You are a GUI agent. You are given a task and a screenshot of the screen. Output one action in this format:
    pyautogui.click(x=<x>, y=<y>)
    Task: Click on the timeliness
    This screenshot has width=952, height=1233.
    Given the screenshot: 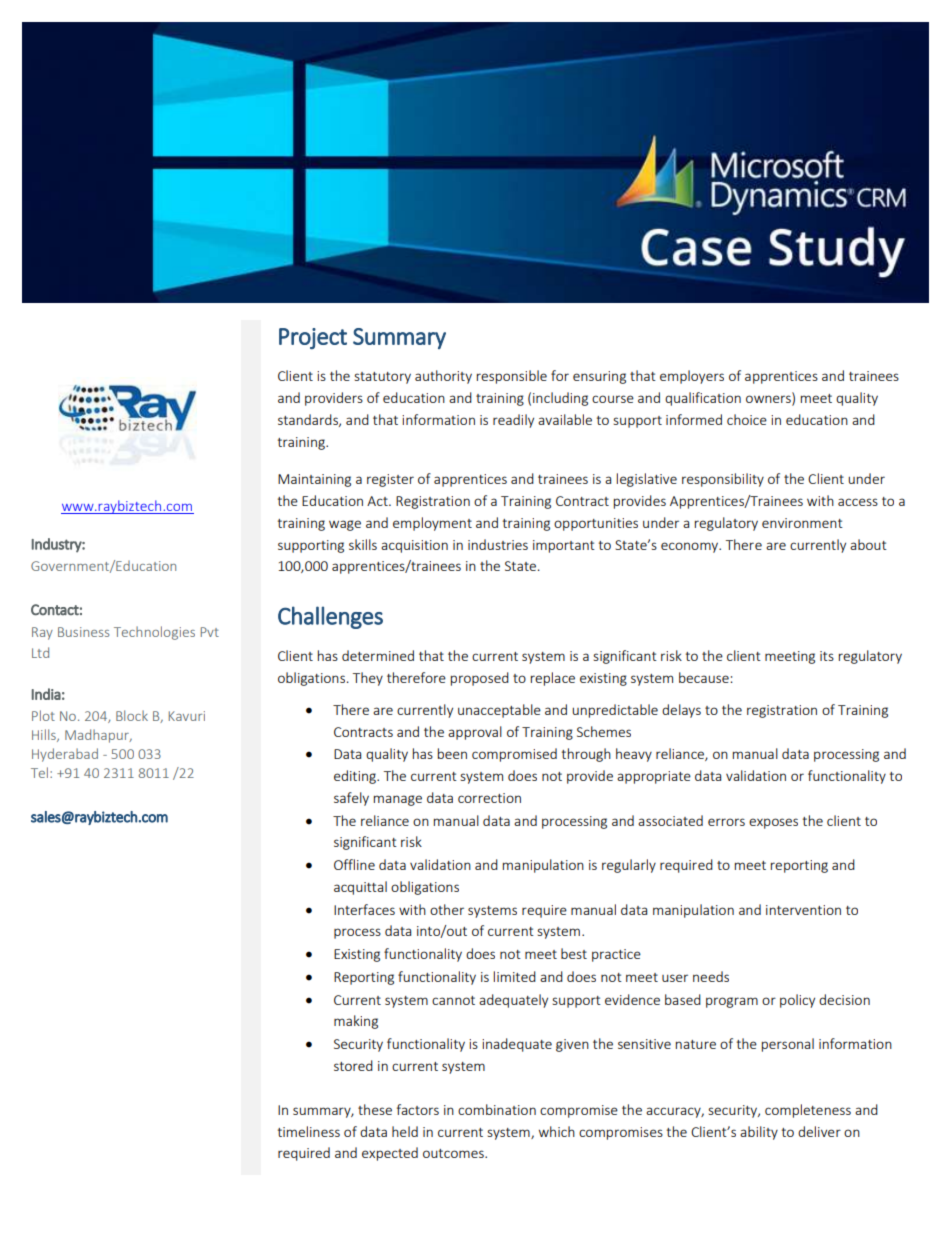 What is the action you would take?
    pyautogui.click(x=309, y=1131)
